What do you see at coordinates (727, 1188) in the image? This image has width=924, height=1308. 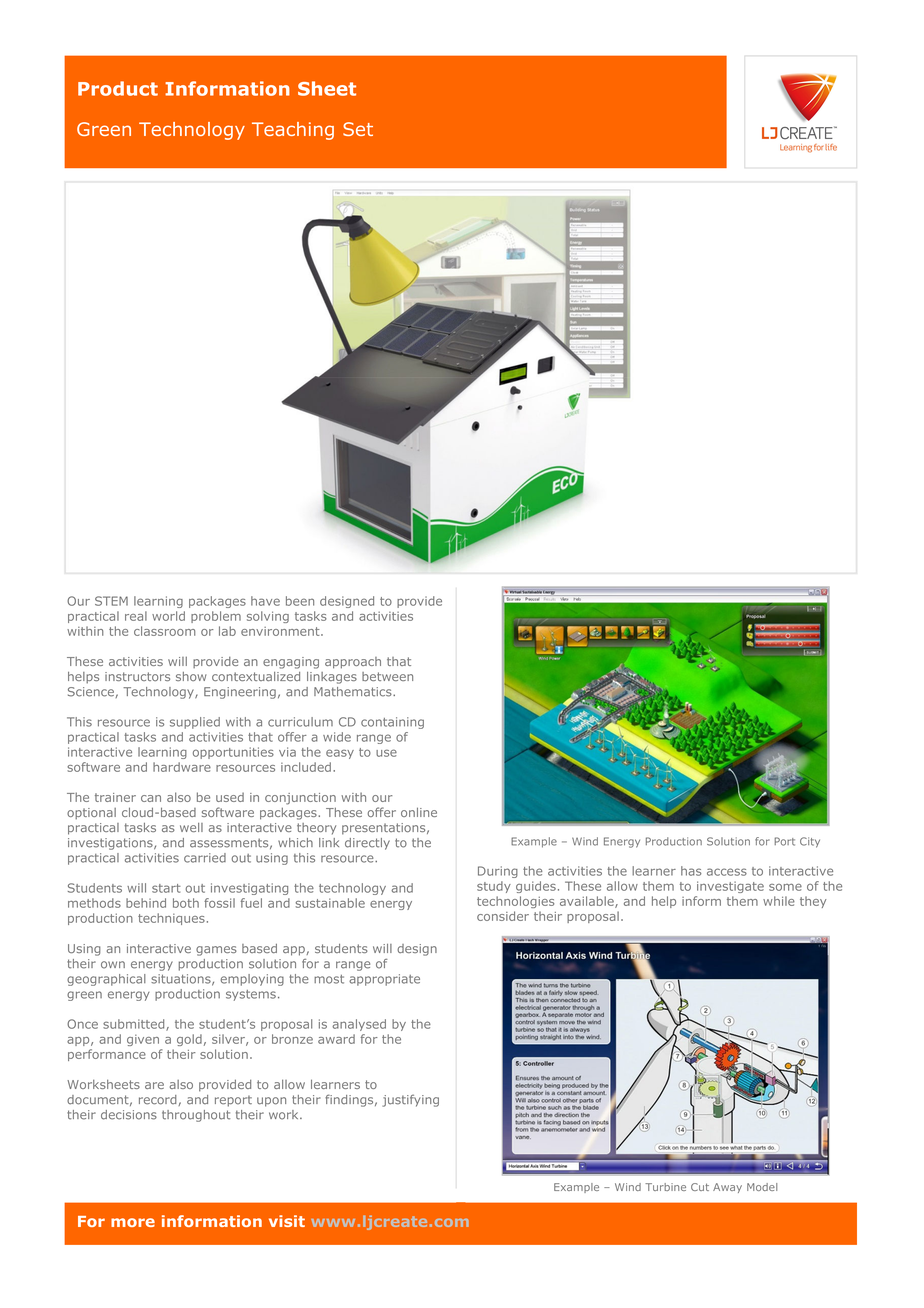 I see `Away` at bounding box center [727, 1188].
